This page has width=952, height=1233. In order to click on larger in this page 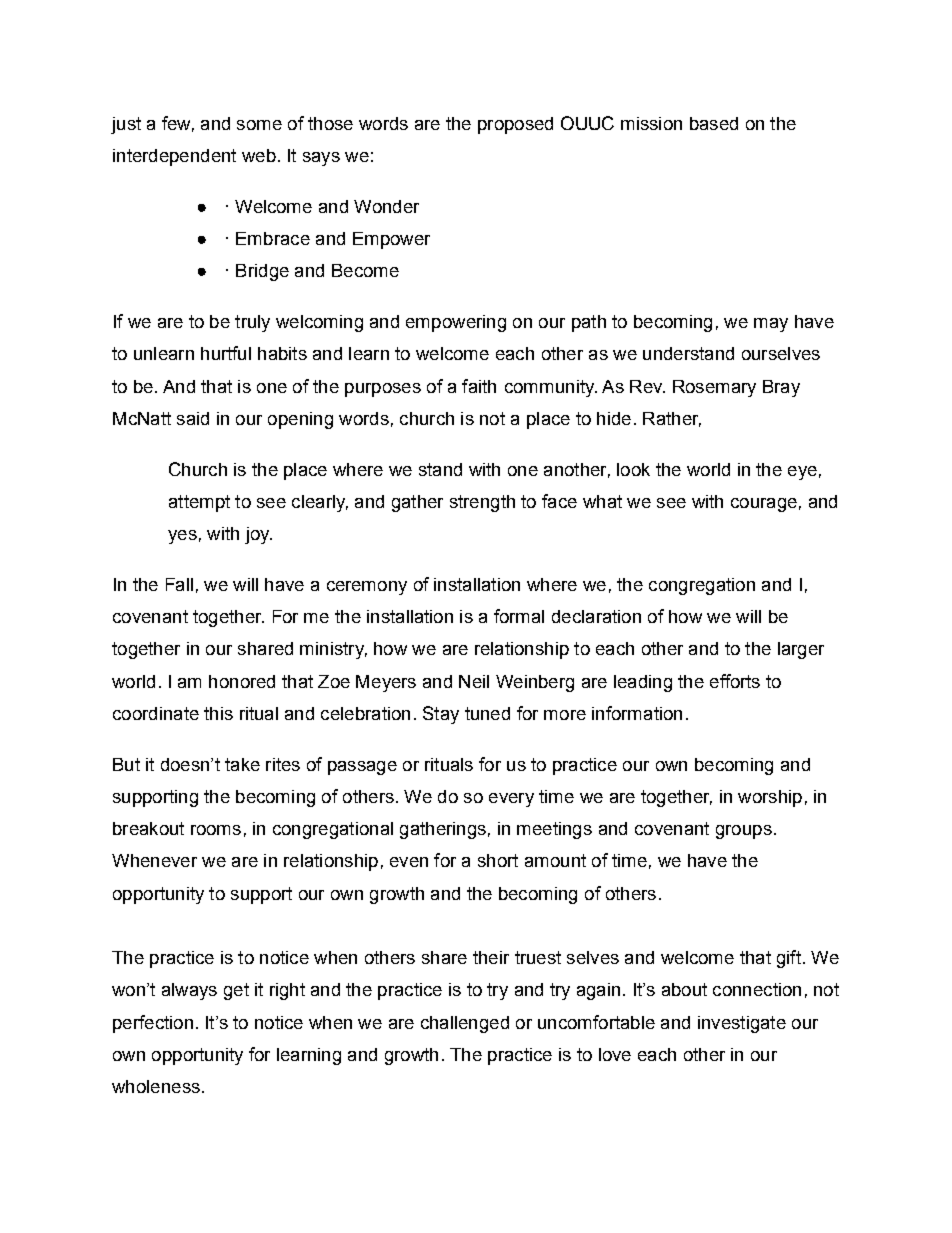, I will do `click(801, 650)`.
